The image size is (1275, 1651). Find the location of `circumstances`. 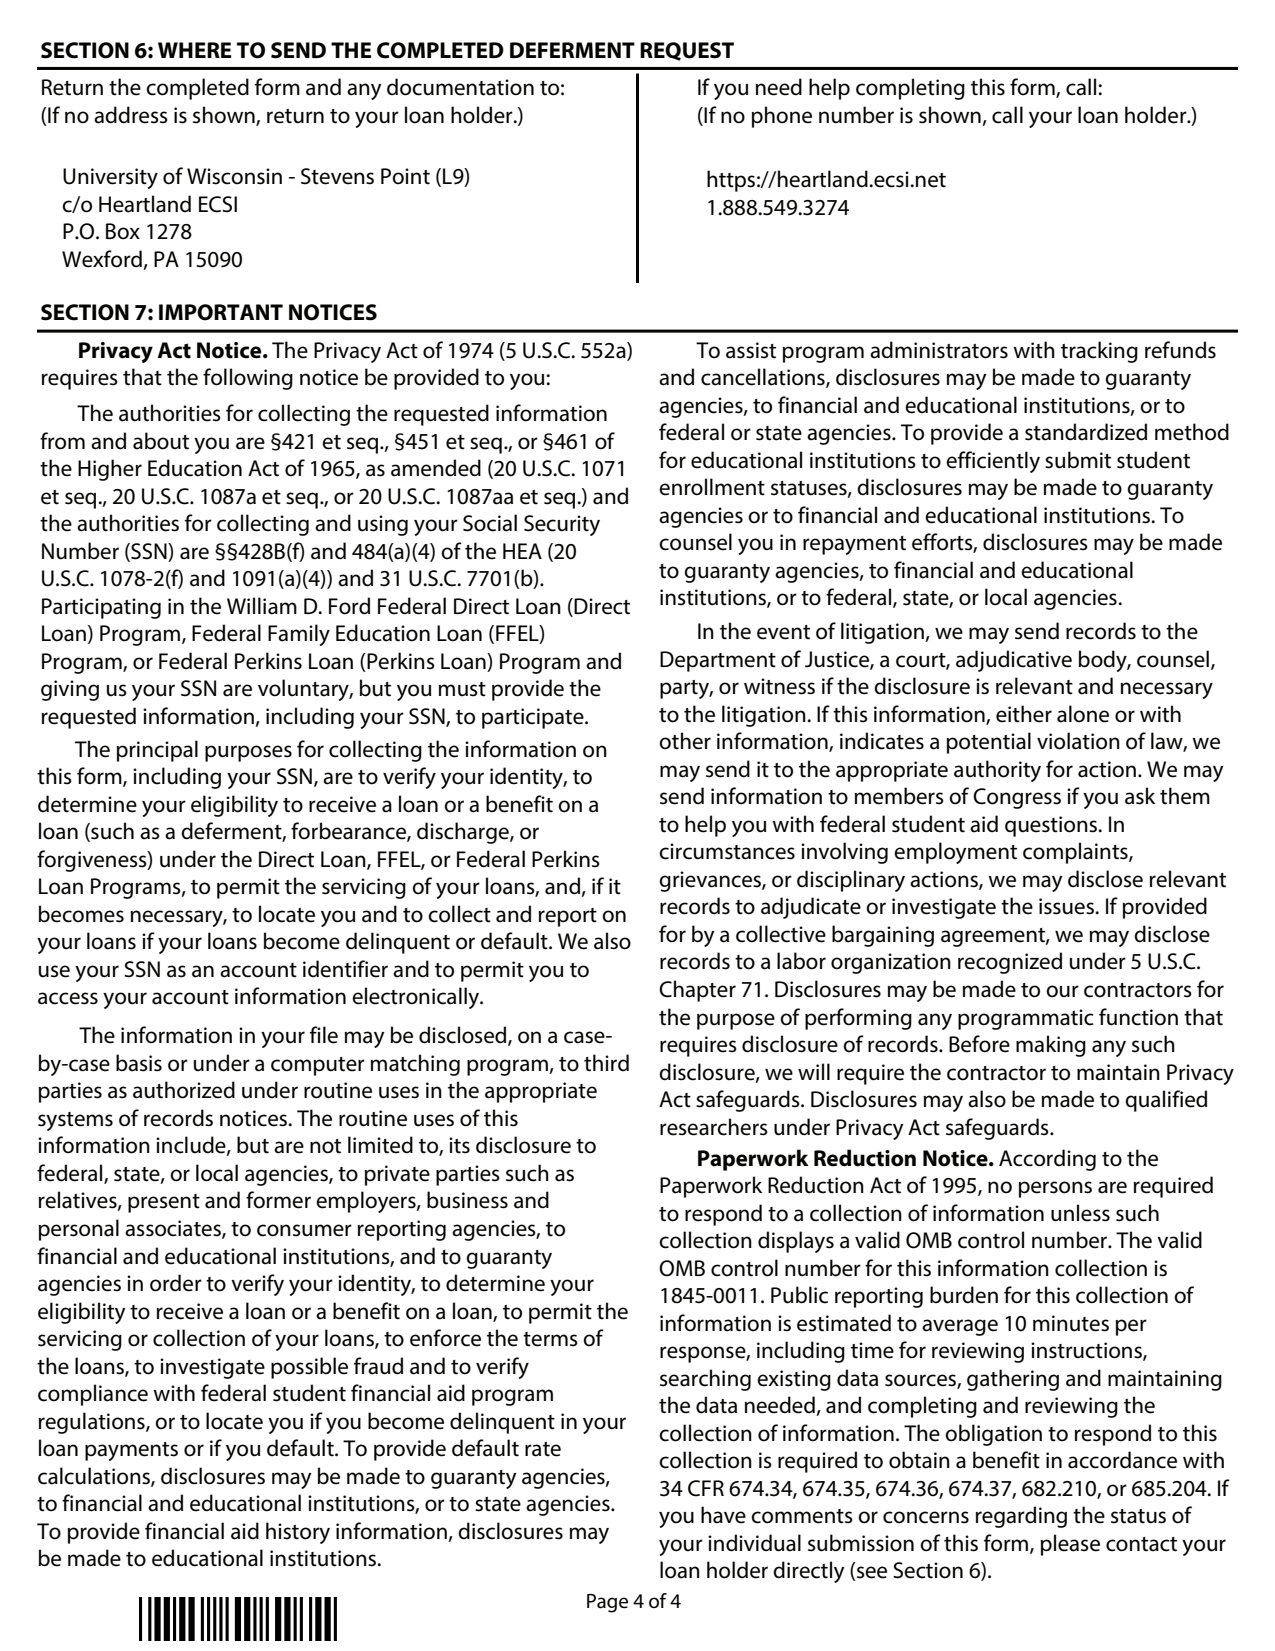

circumstances is located at coordinates (727, 851).
